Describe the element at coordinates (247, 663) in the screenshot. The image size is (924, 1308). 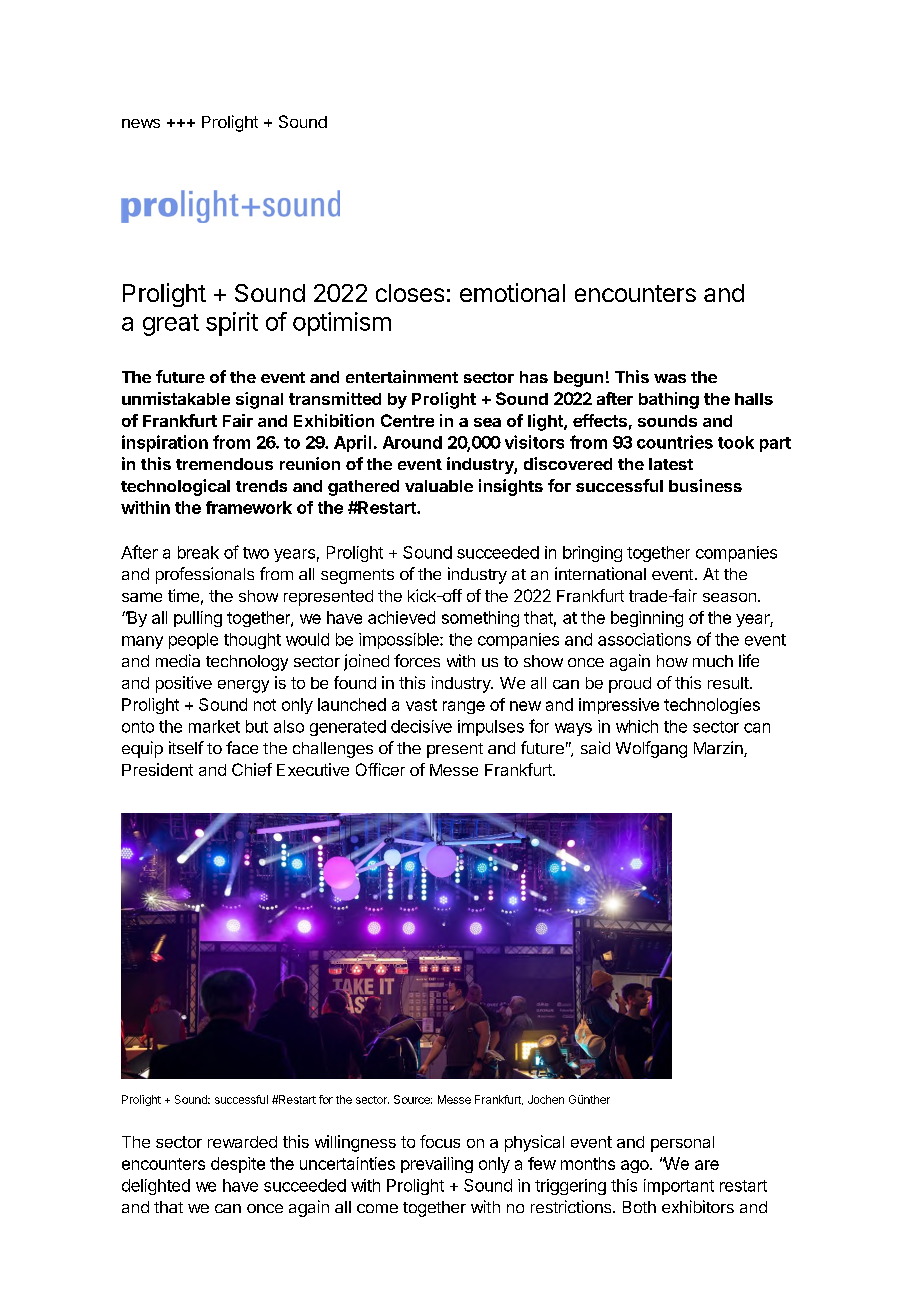
I see `technology` at that location.
